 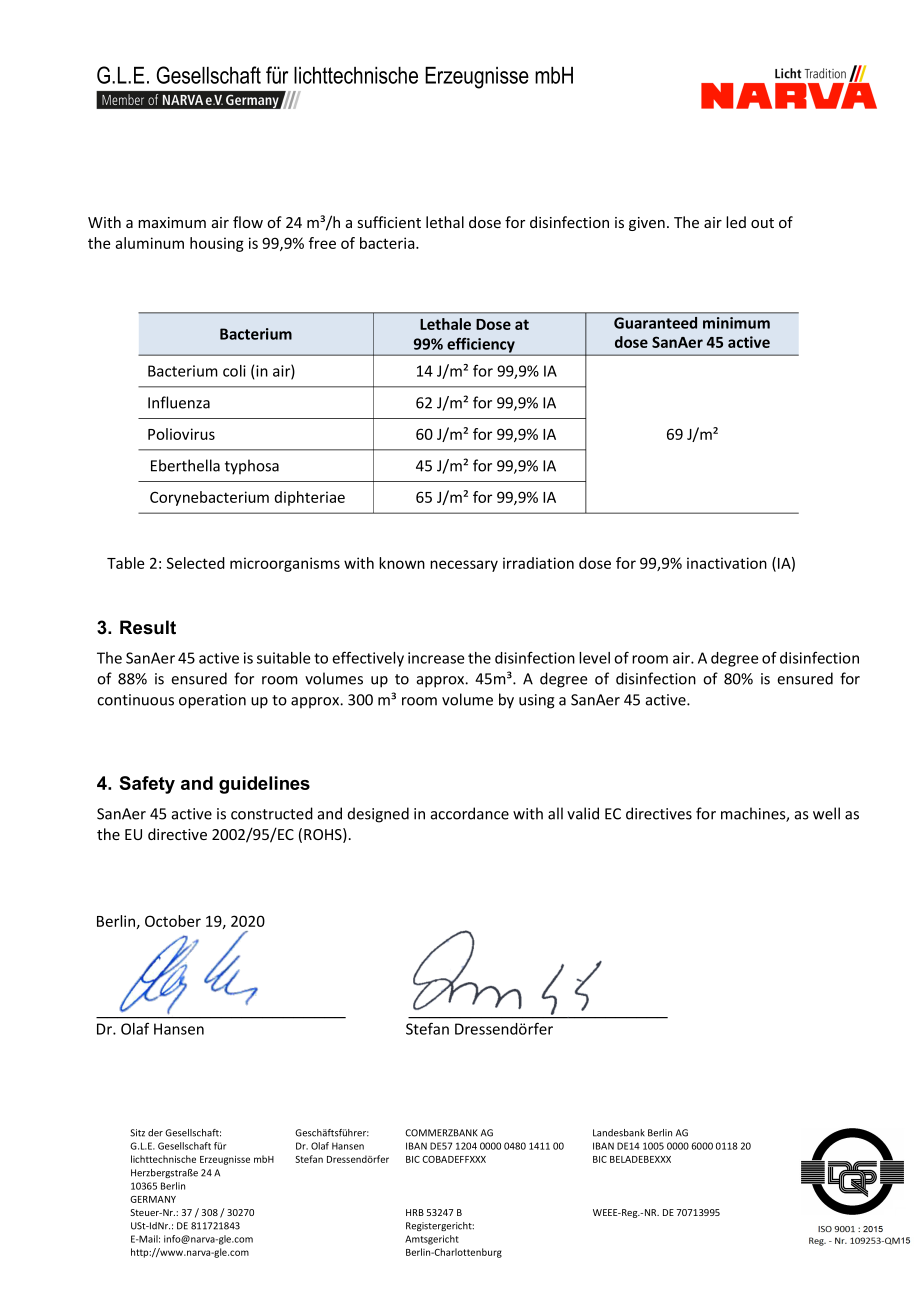 I want to click on accordance, so click(x=470, y=813).
